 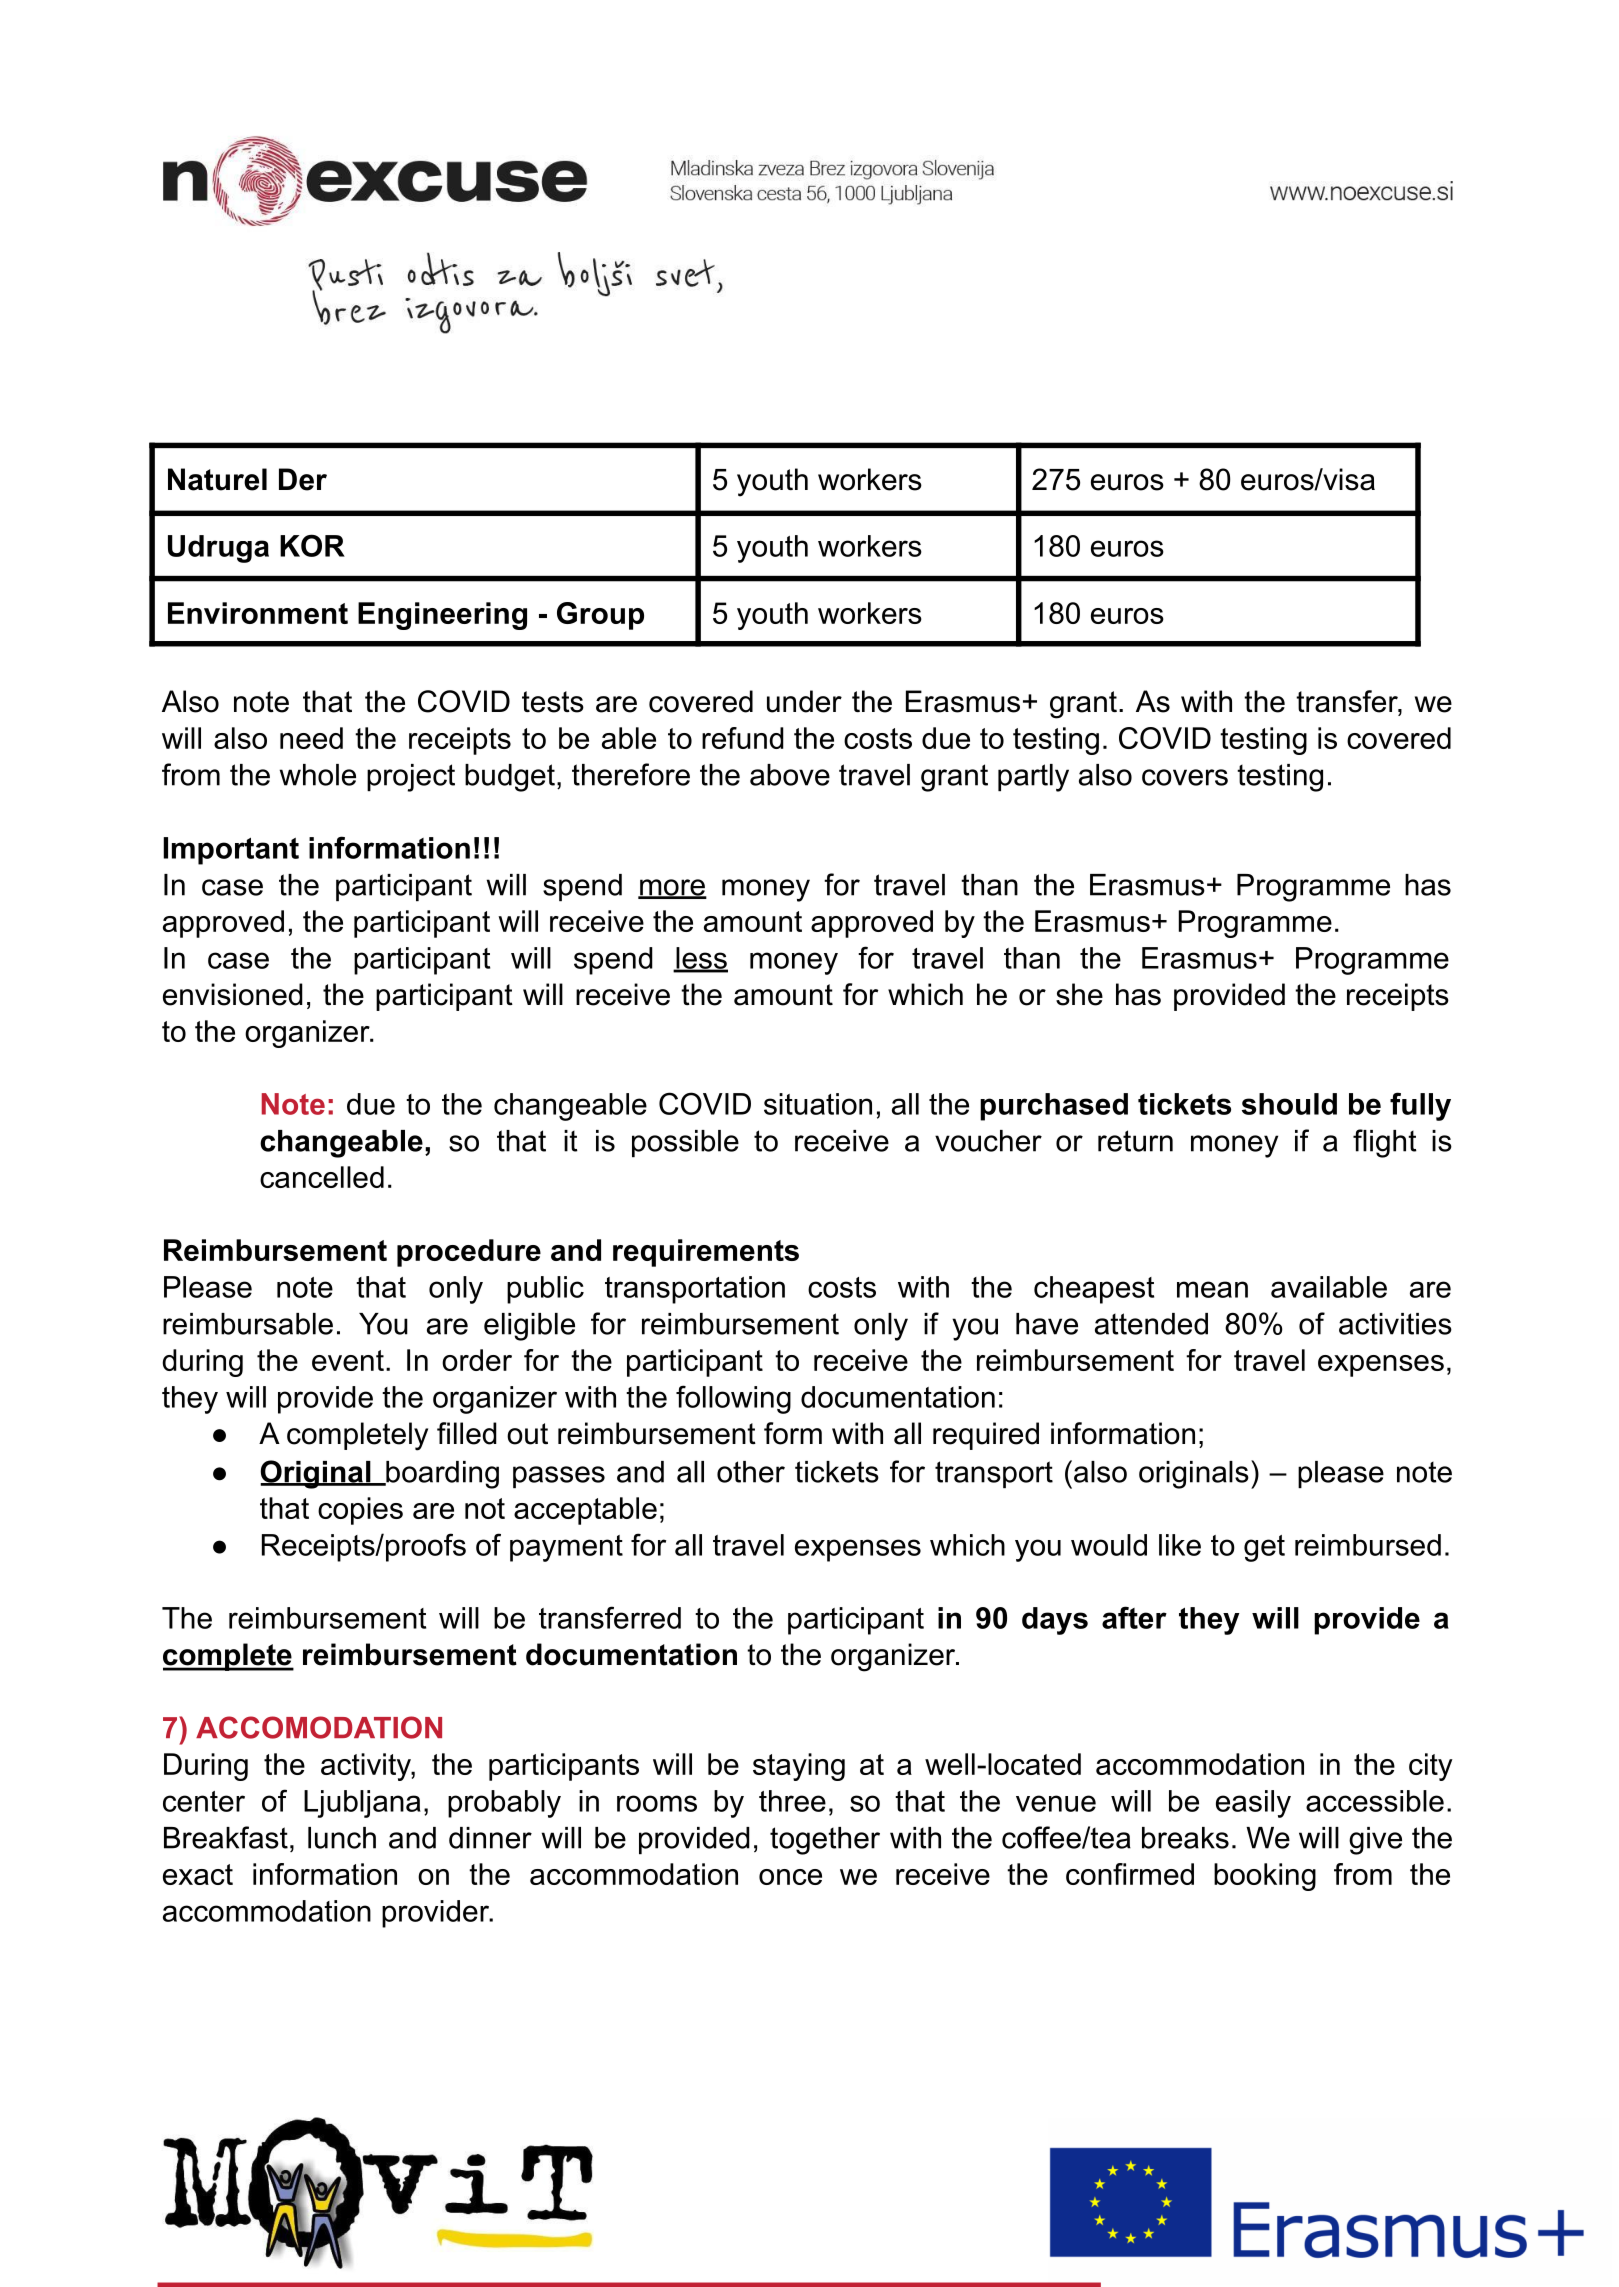 I want to click on lunch, so click(x=342, y=1838).
